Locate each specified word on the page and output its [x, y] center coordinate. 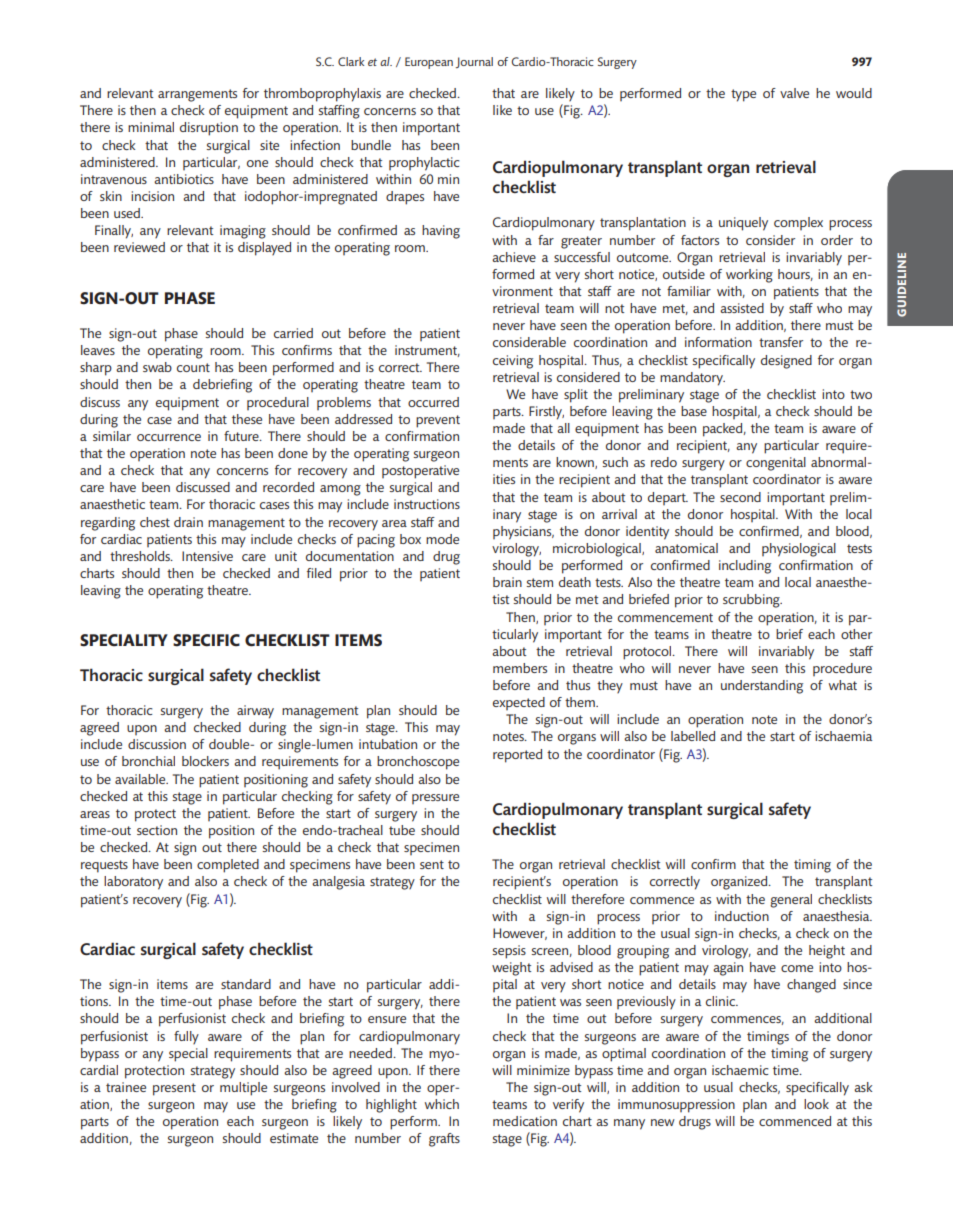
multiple [243, 1089]
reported [517, 756]
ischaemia [843, 736]
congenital [776, 464]
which [442, 1104]
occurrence [169, 437]
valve [794, 93]
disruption [209, 129]
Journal [474, 62]
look [816, 1104]
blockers [205, 761]
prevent [438, 421]
